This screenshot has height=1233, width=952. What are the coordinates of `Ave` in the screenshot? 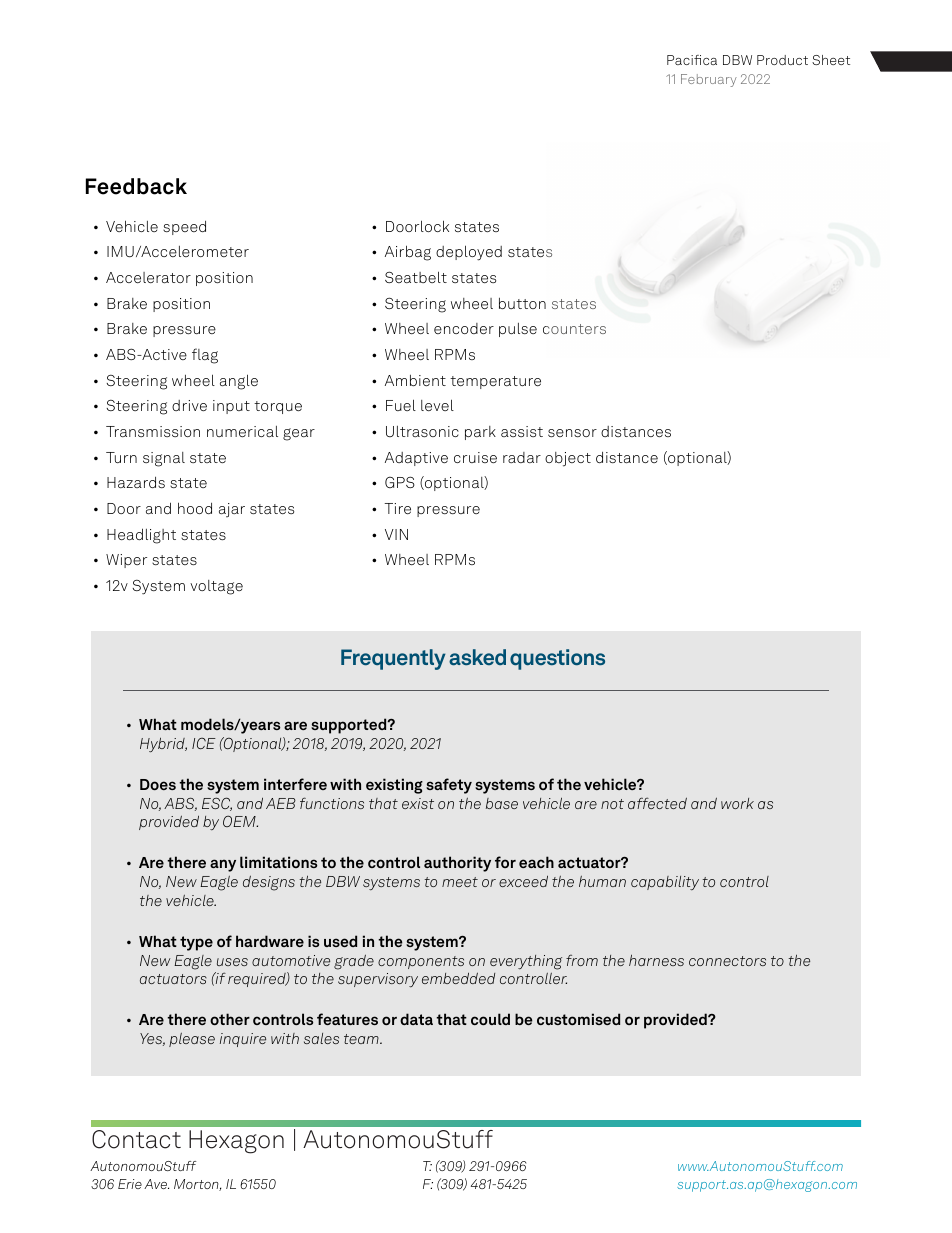 It's located at (156, 1184).
